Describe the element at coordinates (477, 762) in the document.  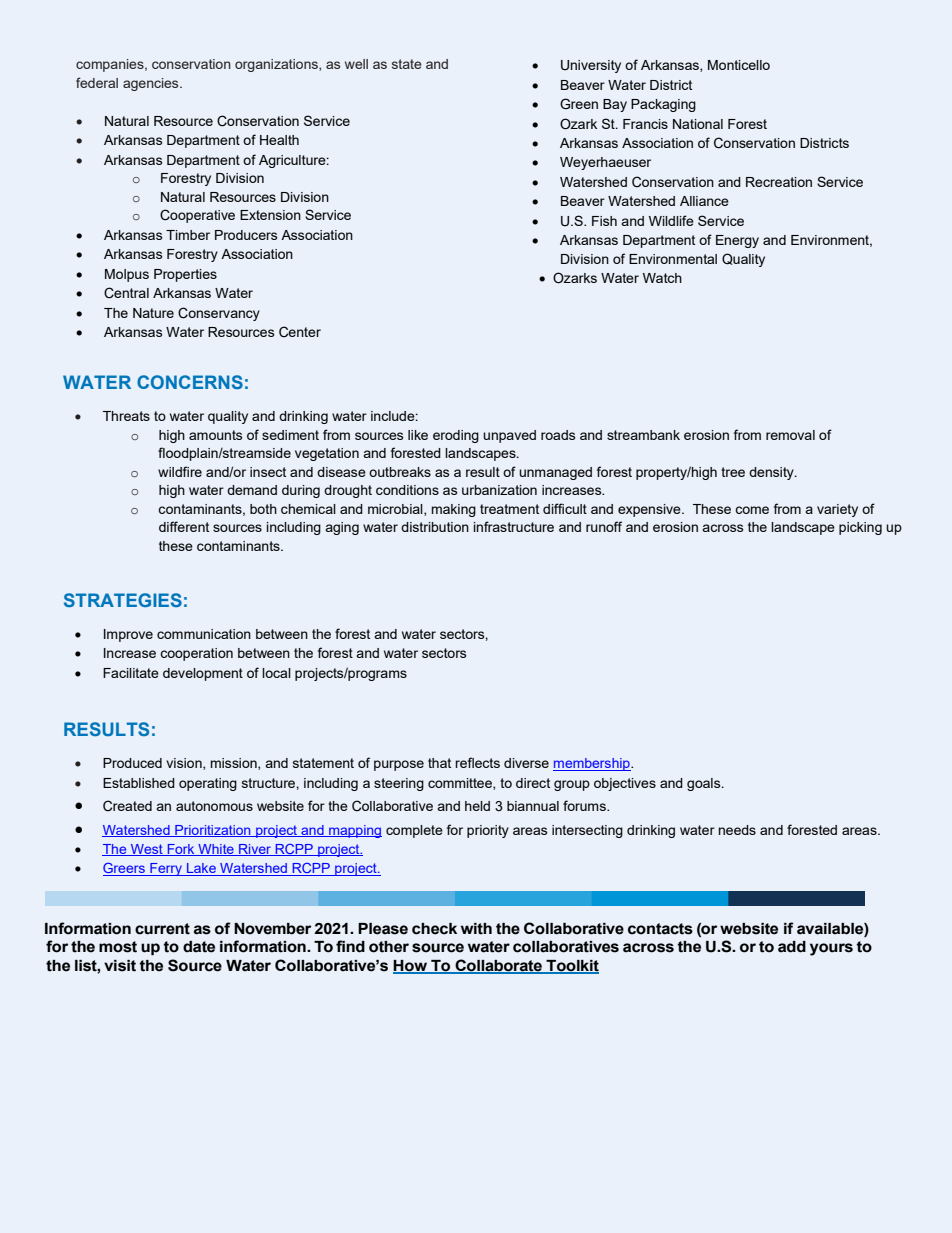
I see `reflects` at that location.
